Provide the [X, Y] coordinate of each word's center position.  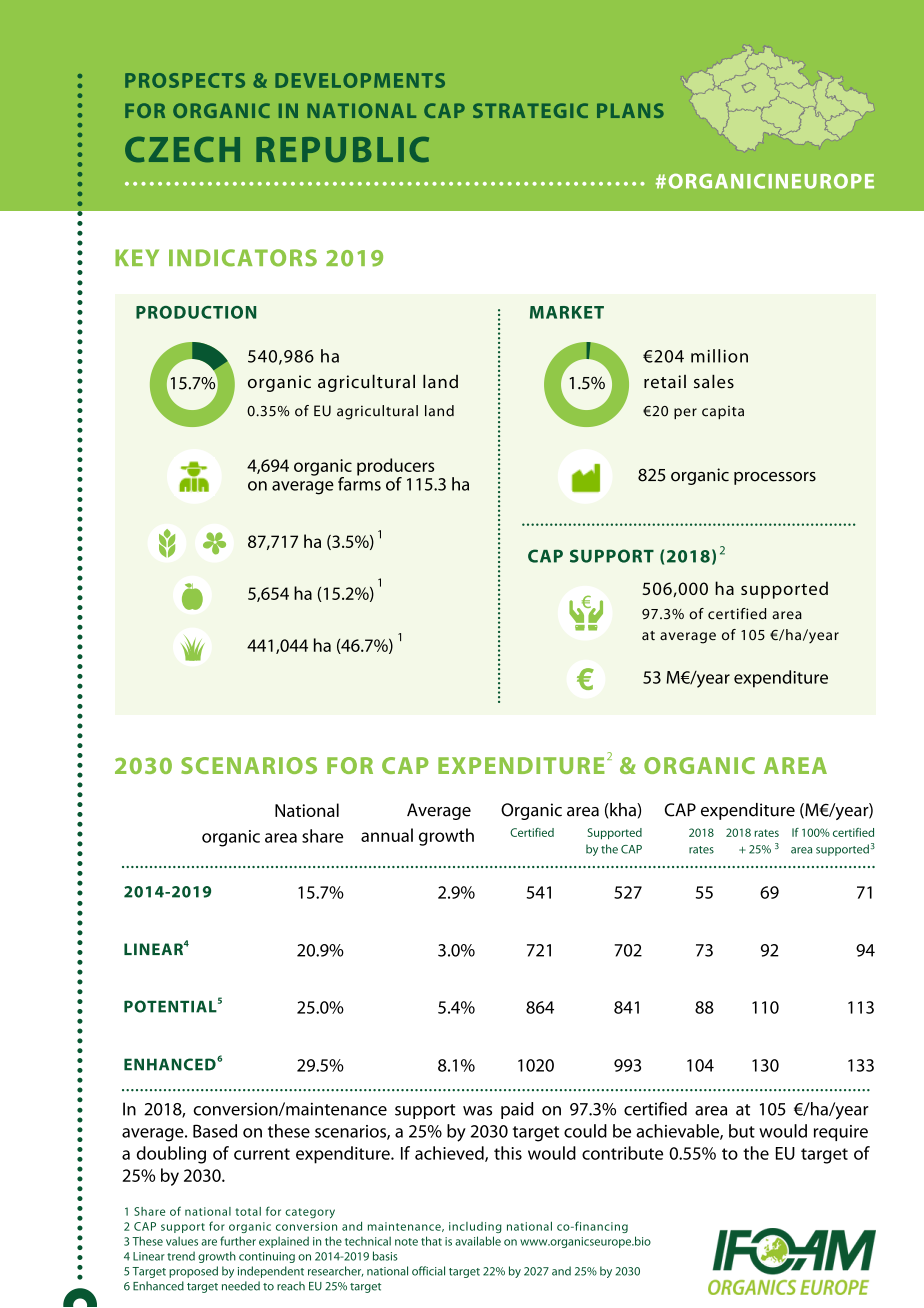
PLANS [630, 110]
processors [775, 478]
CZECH [182, 149]
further [238, 1241]
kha [623, 810]
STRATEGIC [530, 110]
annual [387, 835]
